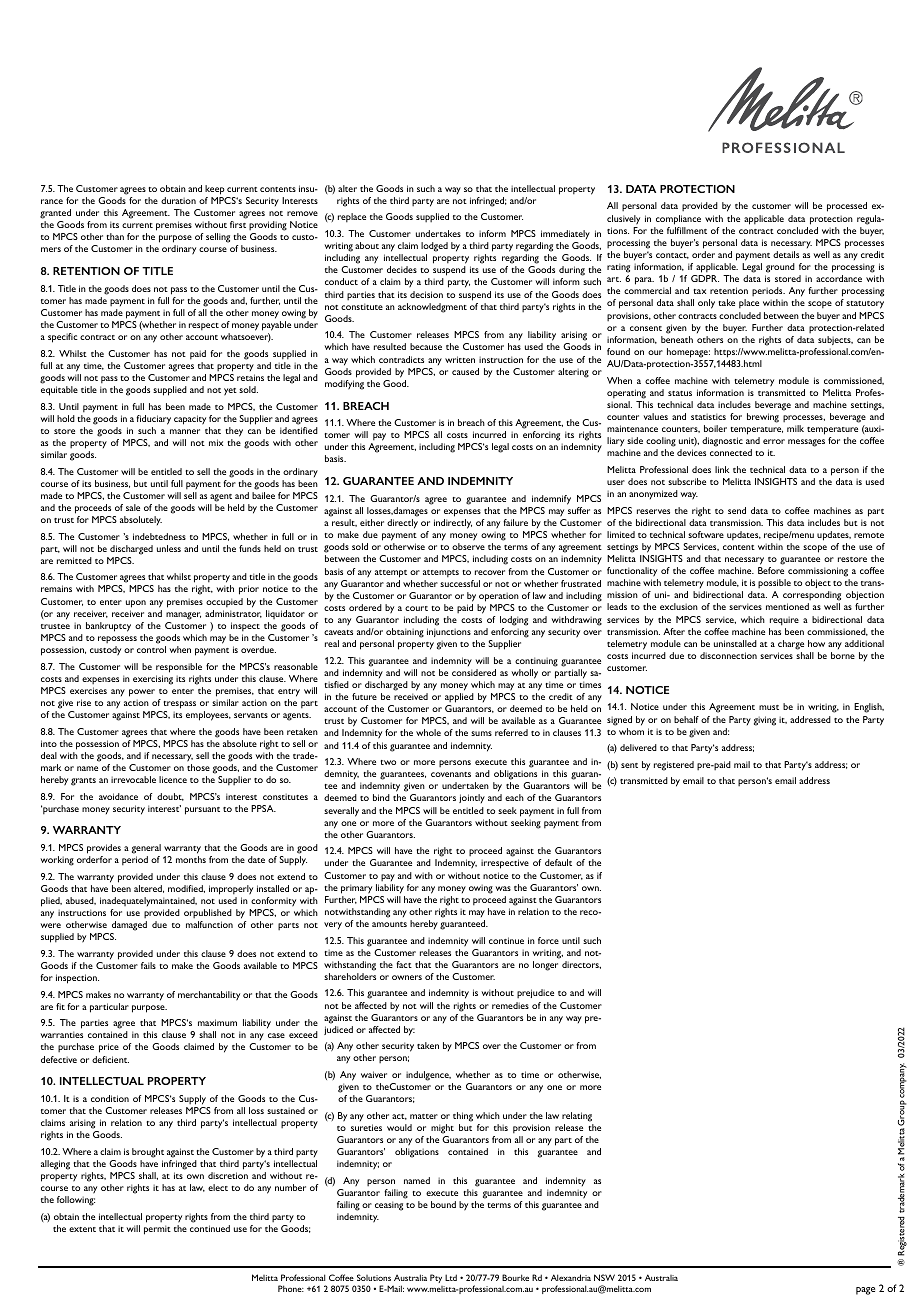 The width and height of the screenshot is (924, 1308). Describe the element at coordinates (545, 966) in the screenshot. I see `longer` at that location.
